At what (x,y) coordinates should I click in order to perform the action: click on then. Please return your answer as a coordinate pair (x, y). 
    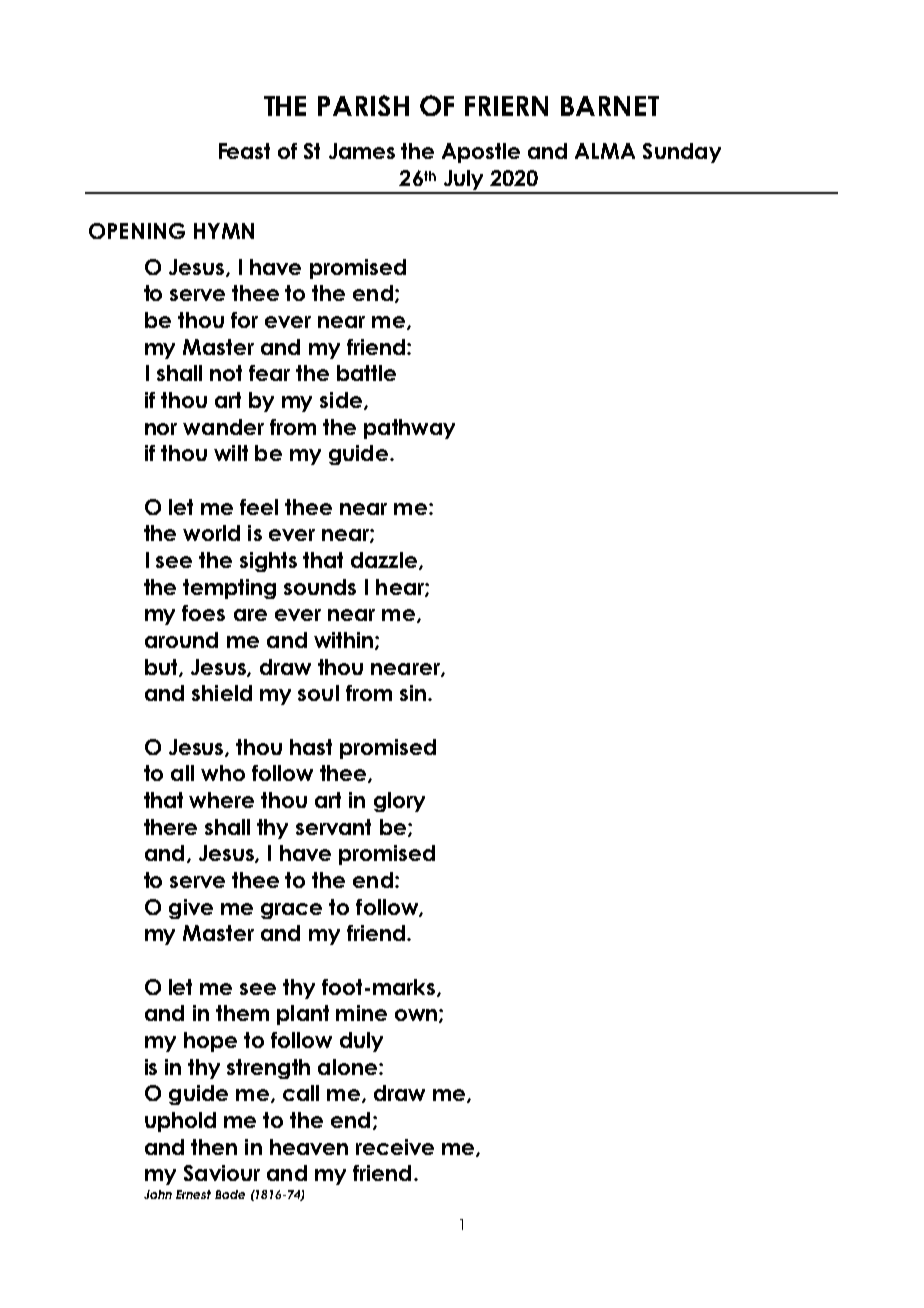
    Looking at the image, I should click on (214, 1147).
